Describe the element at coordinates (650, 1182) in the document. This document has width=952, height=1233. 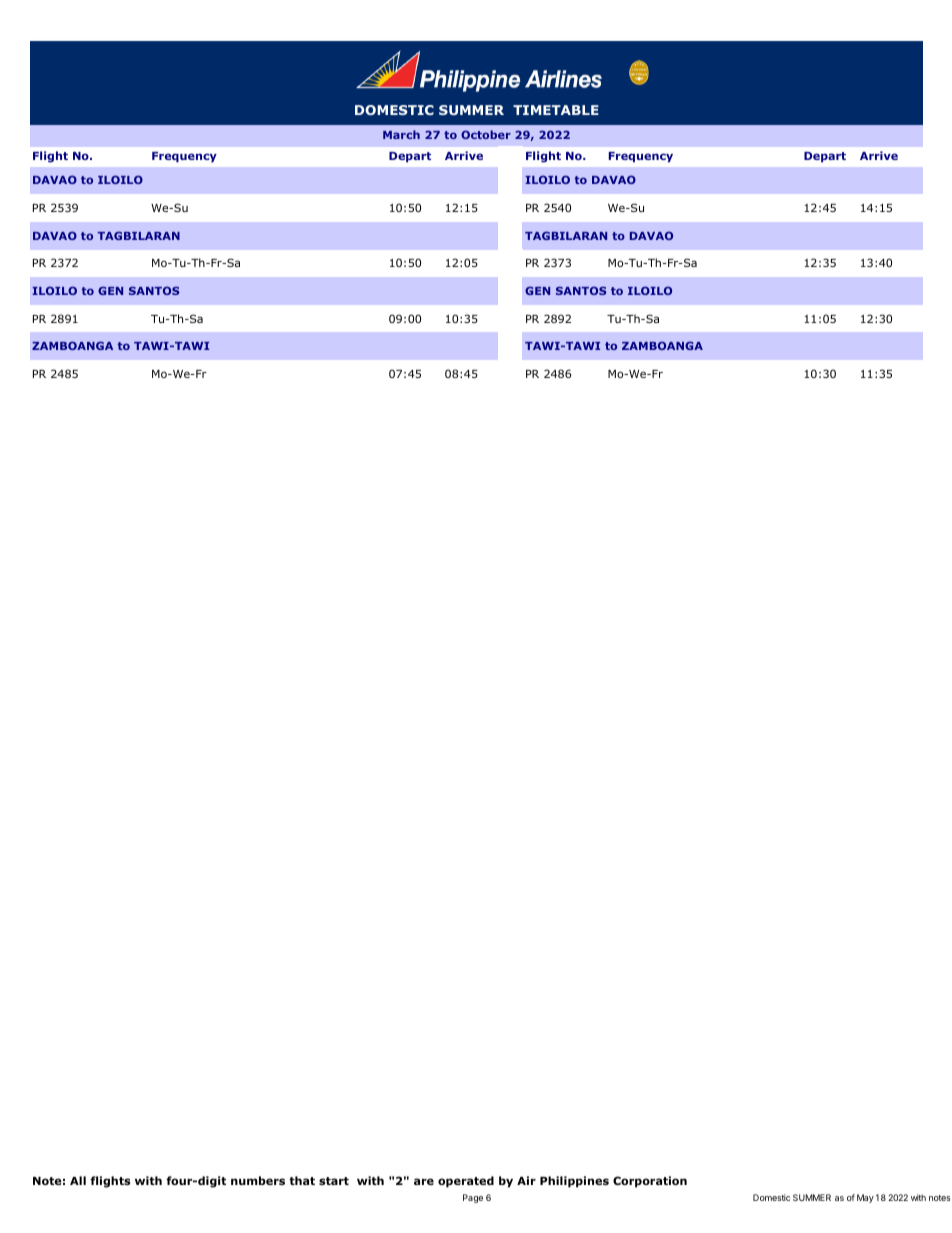
I see `Corporation` at that location.
